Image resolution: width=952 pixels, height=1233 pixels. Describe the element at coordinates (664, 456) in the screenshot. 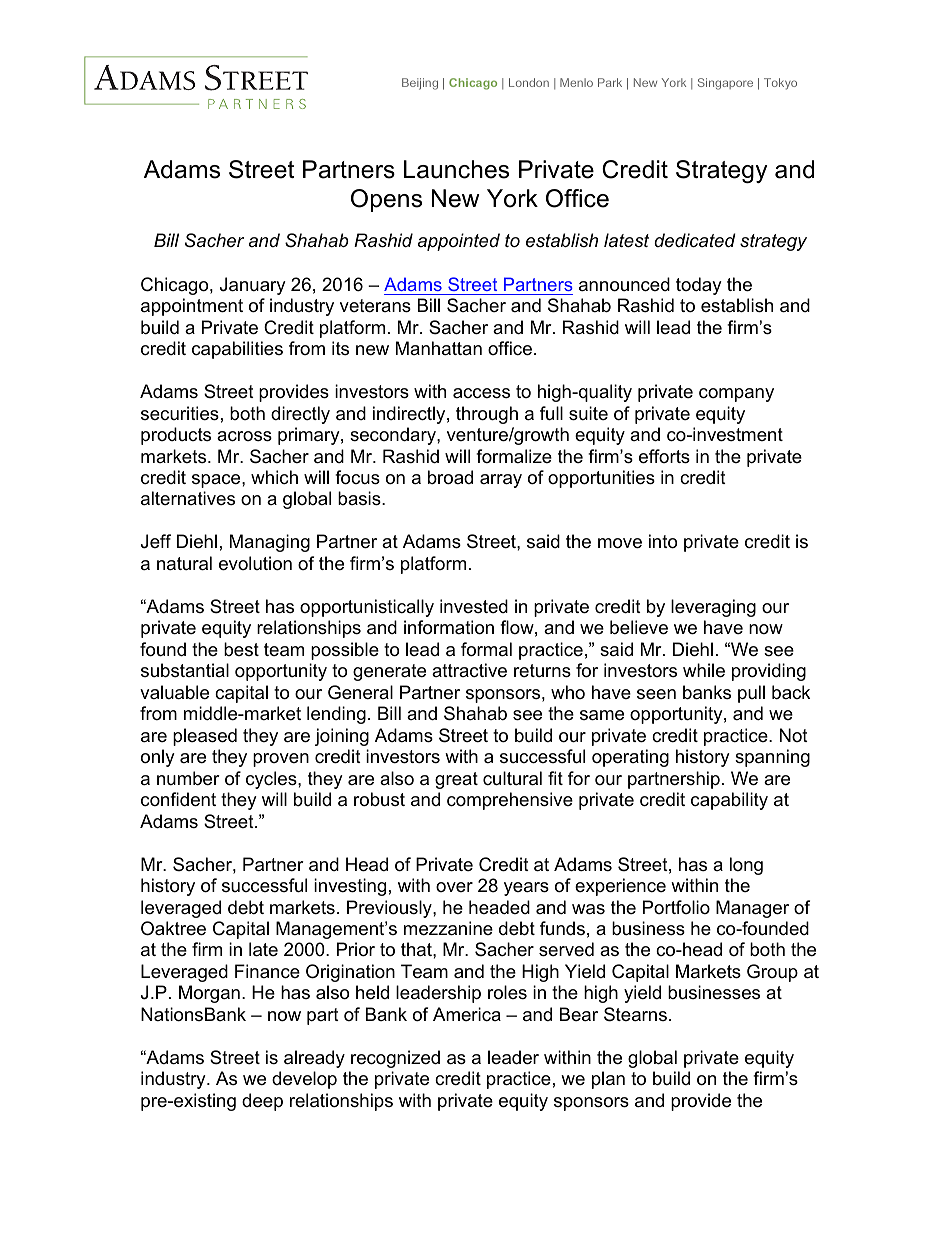

I see `efforts` at that location.
